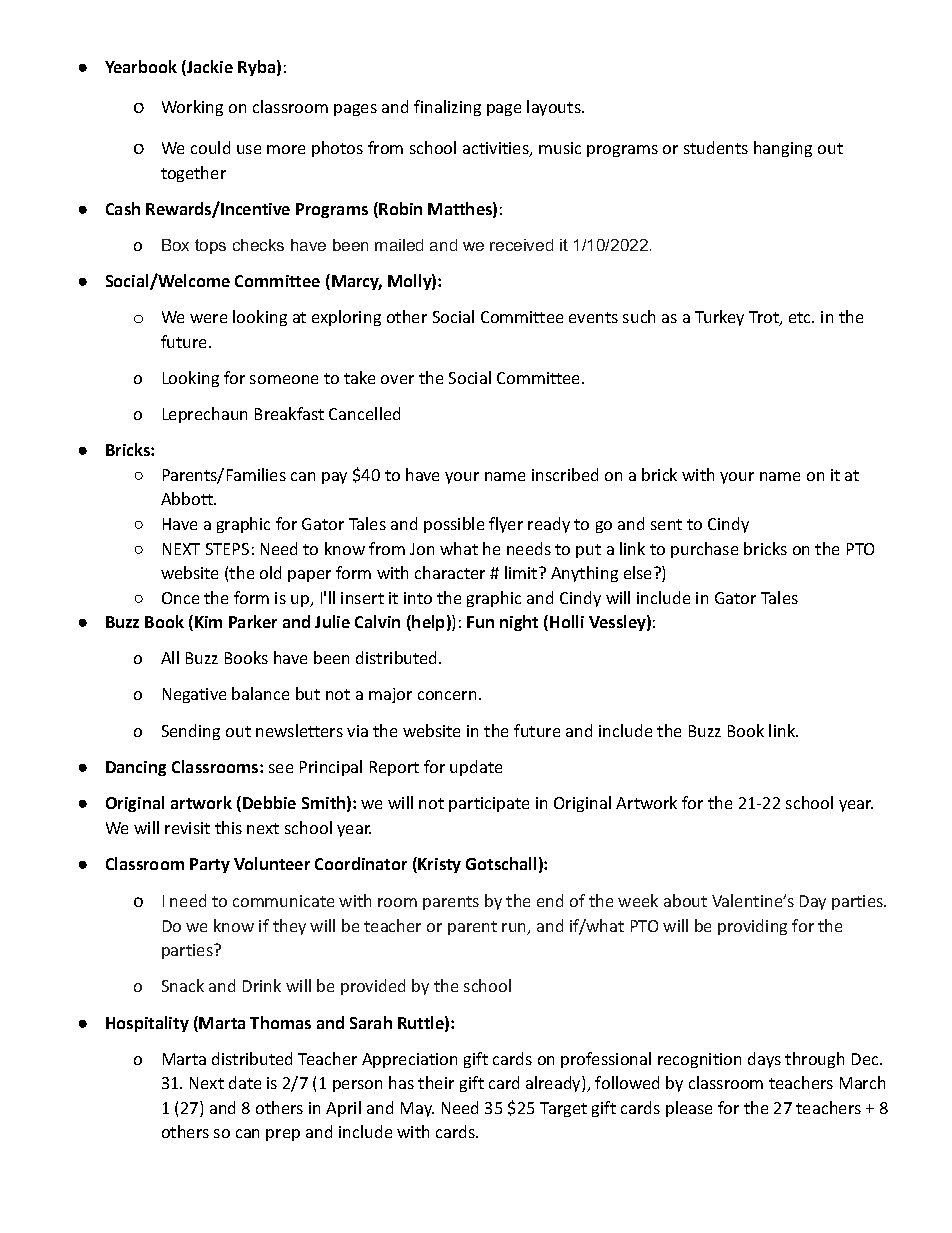  What do you see at coordinates (489, 804) in the screenshot?
I see `participate` at bounding box center [489, 804].
